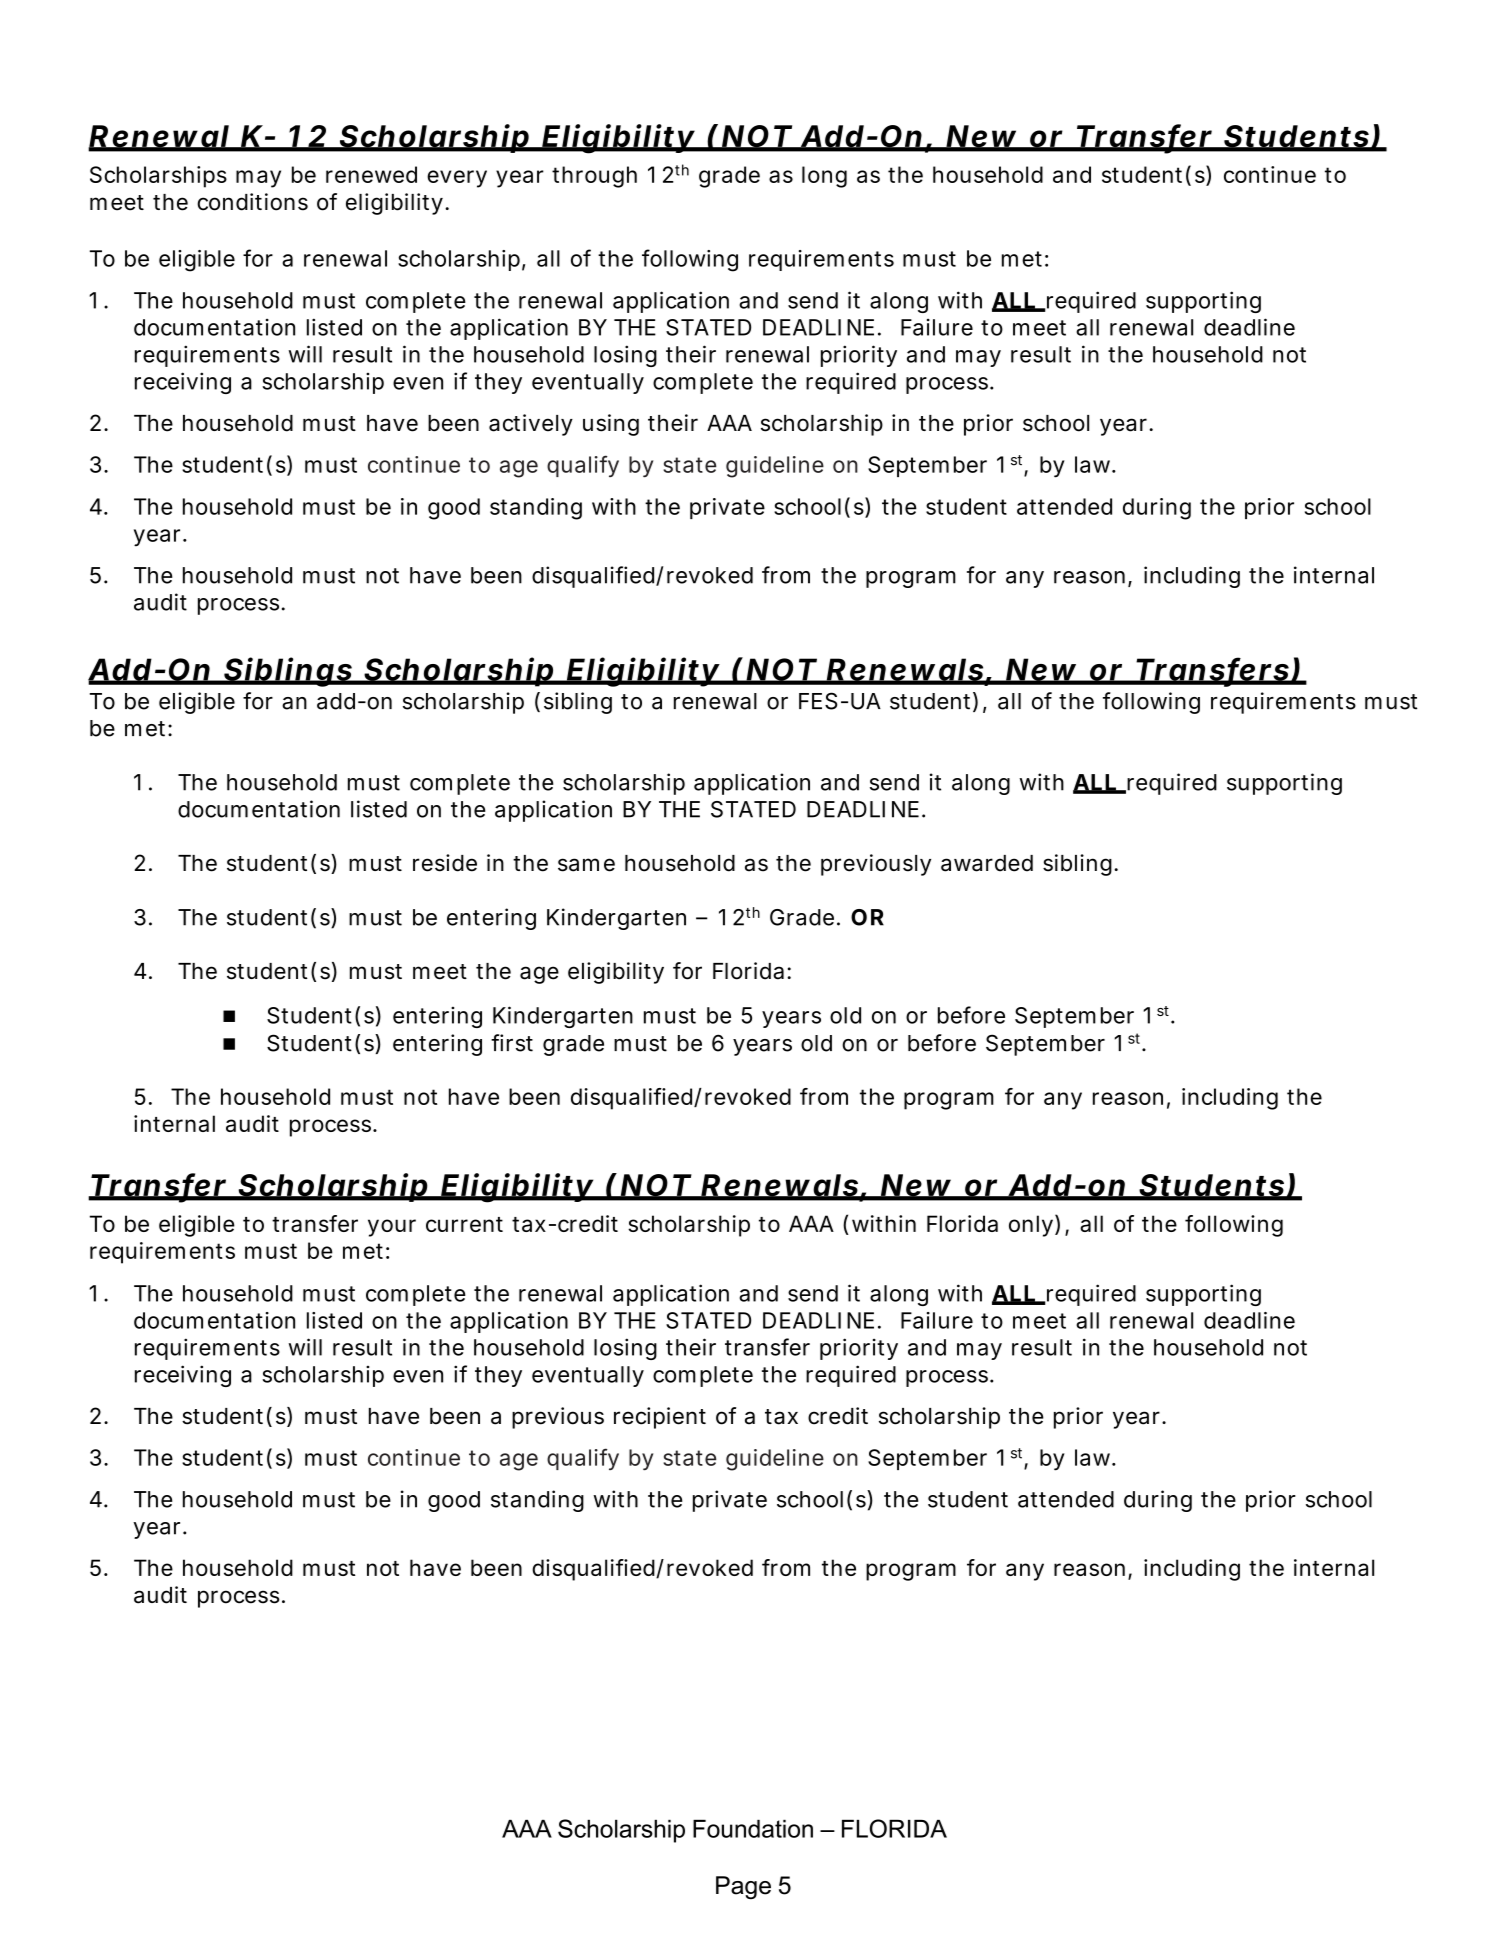  I want to click on Page, so click(743, 1887).
